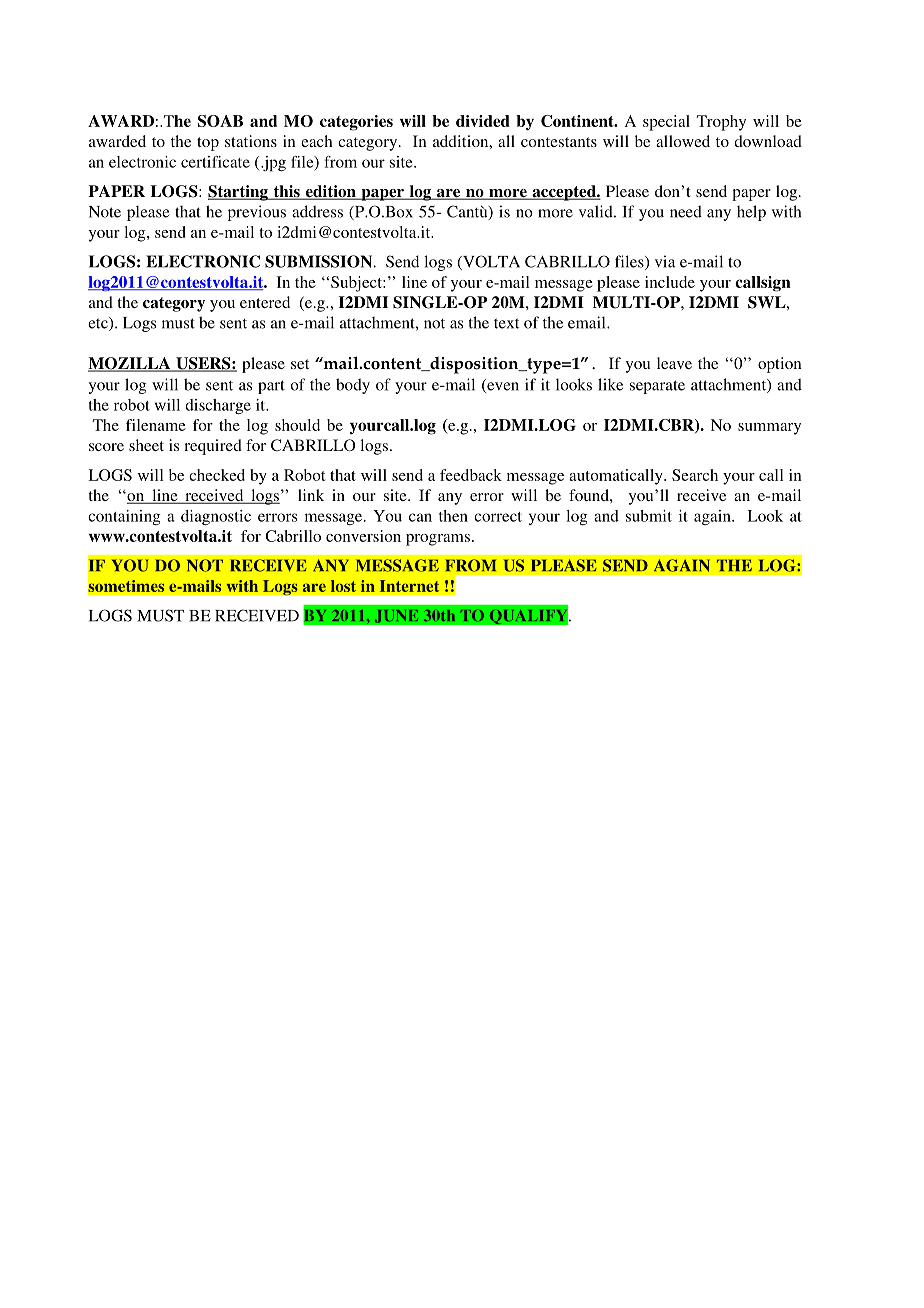 The width and height of the screenshot is (924, 1308). What do you see at coordinates (218, 406) in the screenshot?
I see `discharge` at bounding box center [218, 406].
